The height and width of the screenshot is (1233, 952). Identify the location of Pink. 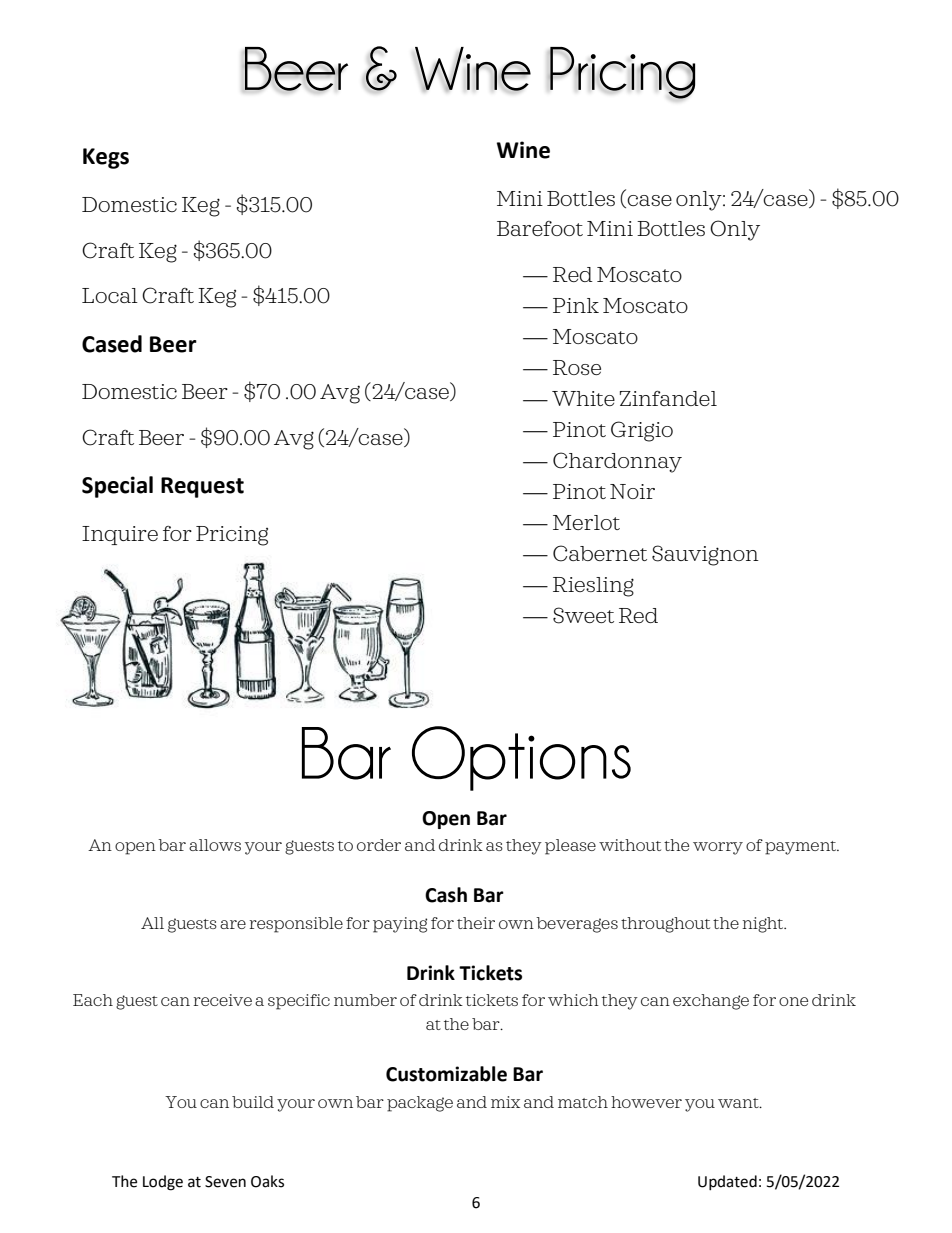
(576, 305).
